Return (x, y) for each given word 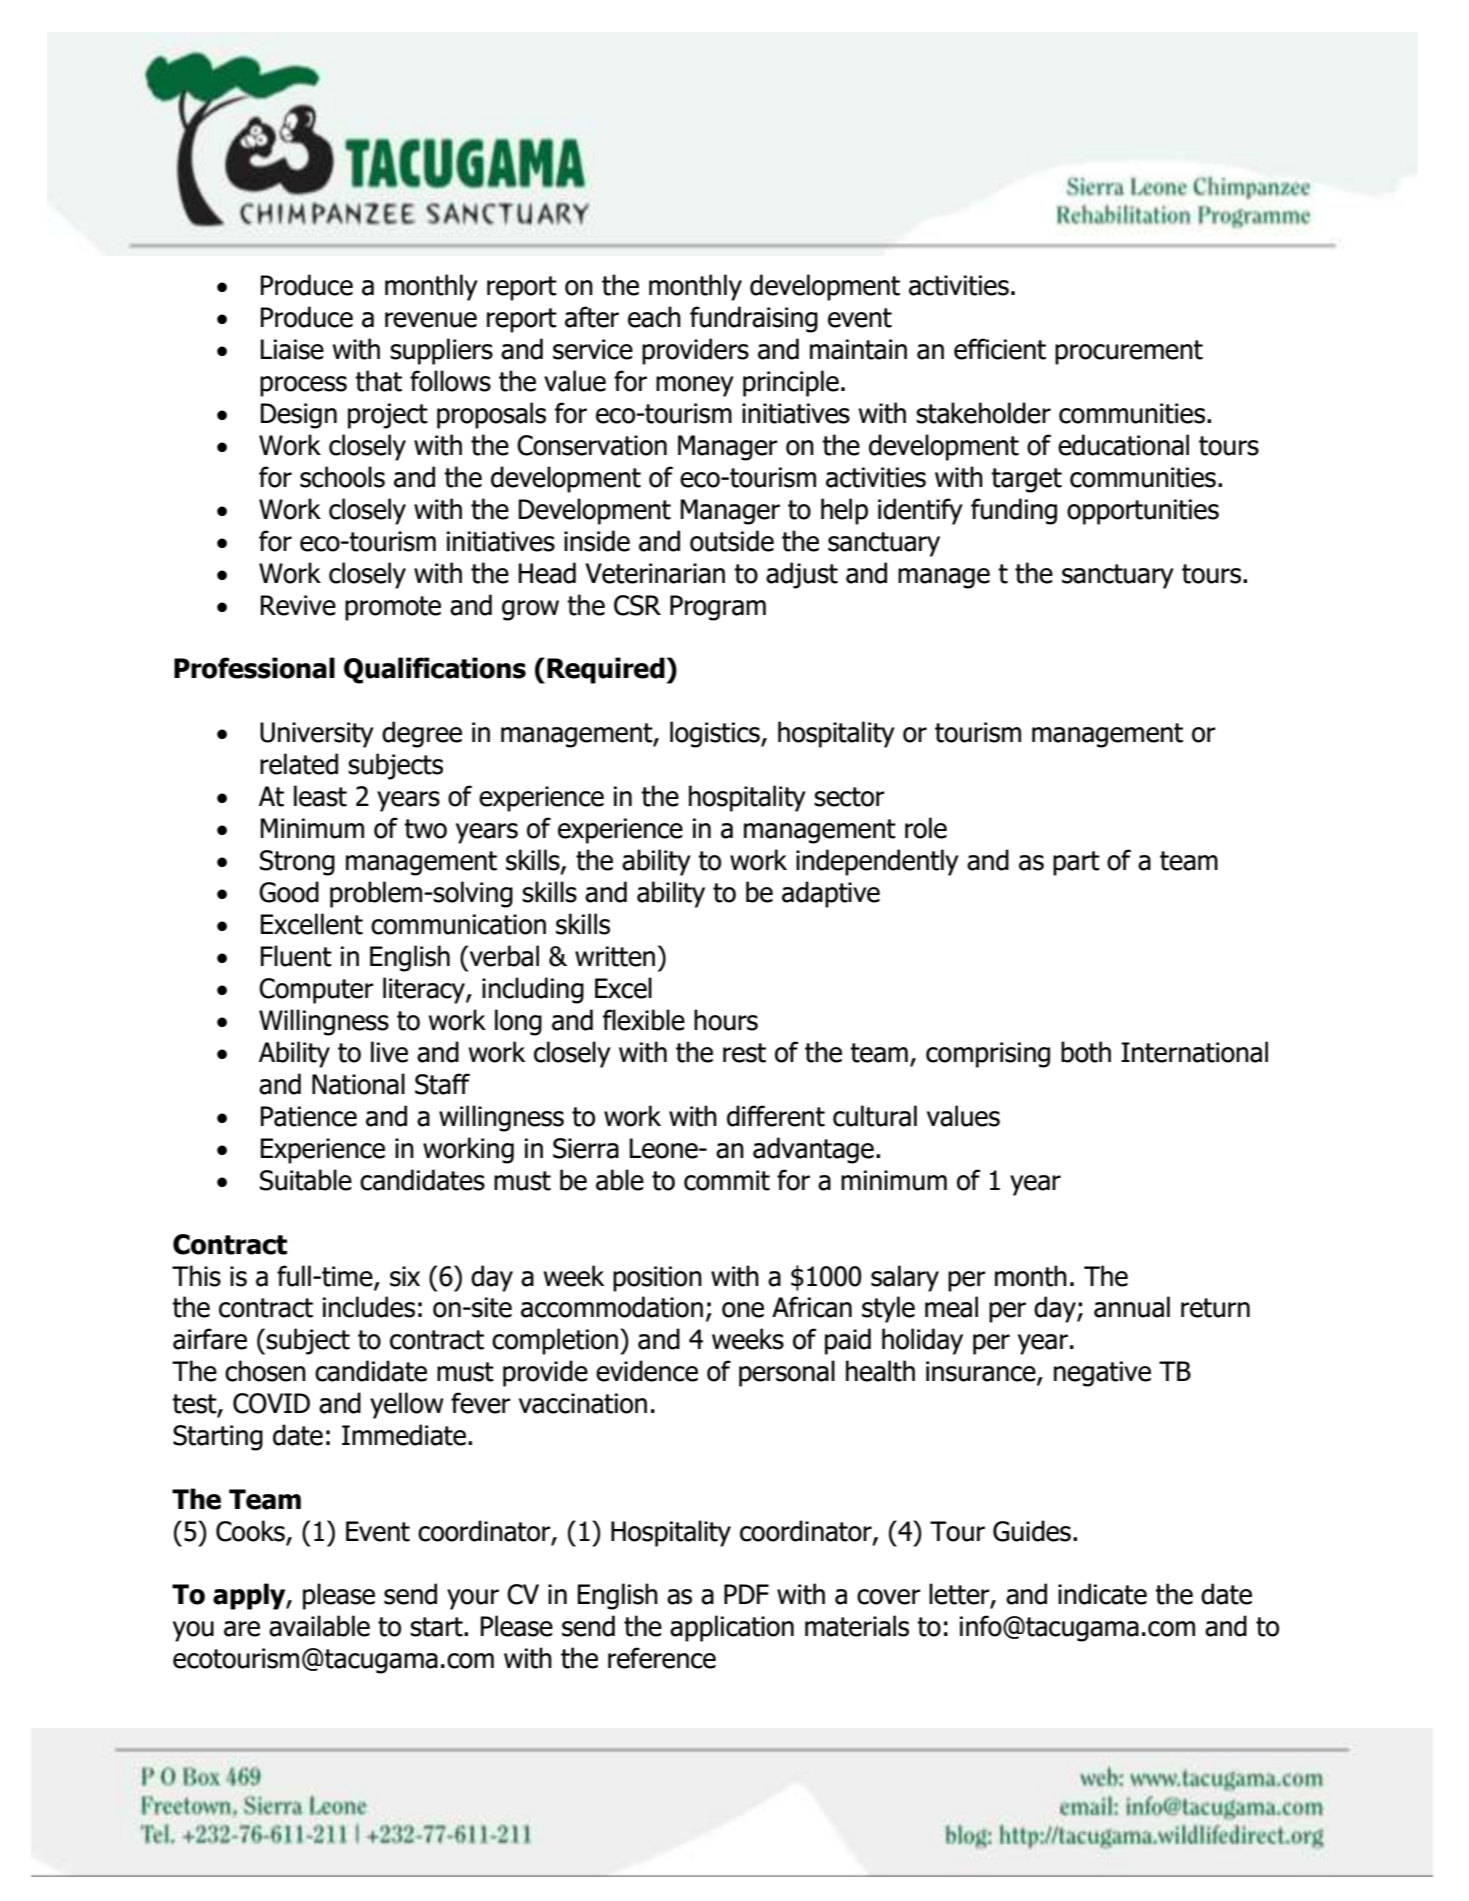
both (1086, 1052)
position (657, 1279)
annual (1132, 1307)
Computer (316, 991)
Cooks (250, 1531)
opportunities (1143, 512)
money (695, 386)
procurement (1129, 352)
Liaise (292, 349)
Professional (254, 668)
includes (369, 1307)
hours (726, 1020)
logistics (716, 734)
